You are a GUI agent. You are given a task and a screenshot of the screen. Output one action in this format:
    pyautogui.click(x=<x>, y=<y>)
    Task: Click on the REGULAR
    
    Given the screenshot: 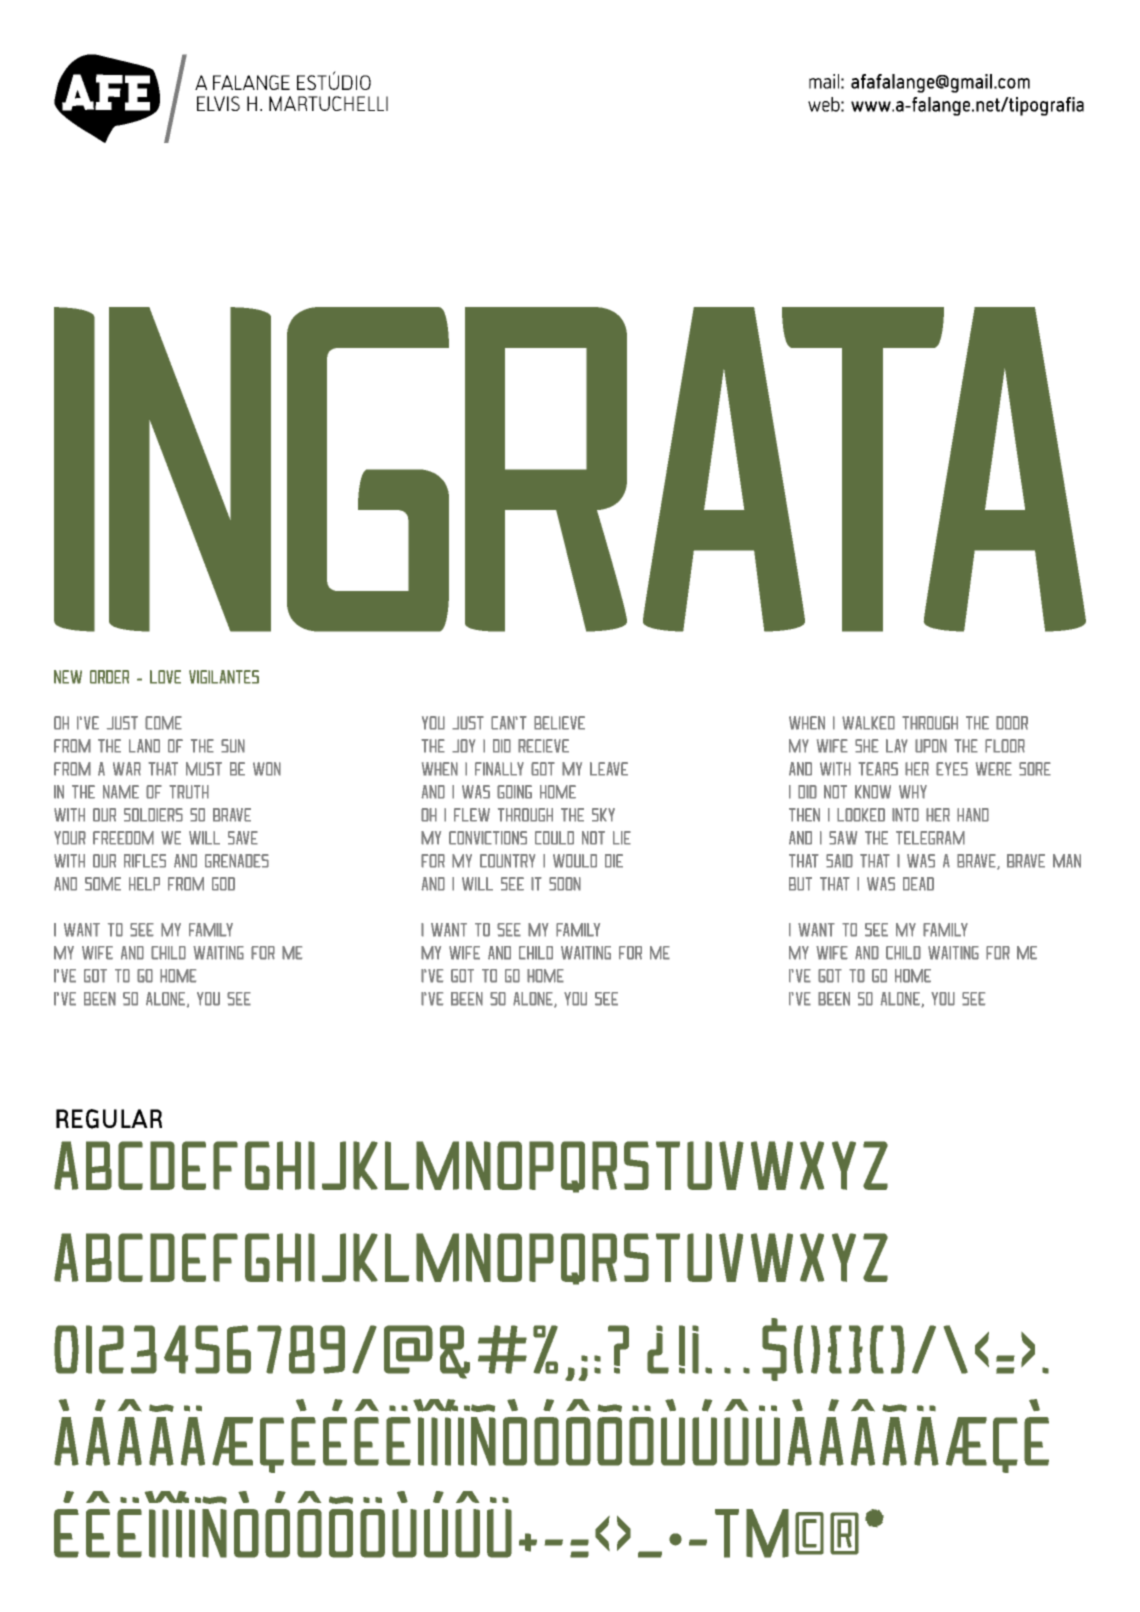 What is the action you would take?
    pyautogui.click(x=109, y=1119)
